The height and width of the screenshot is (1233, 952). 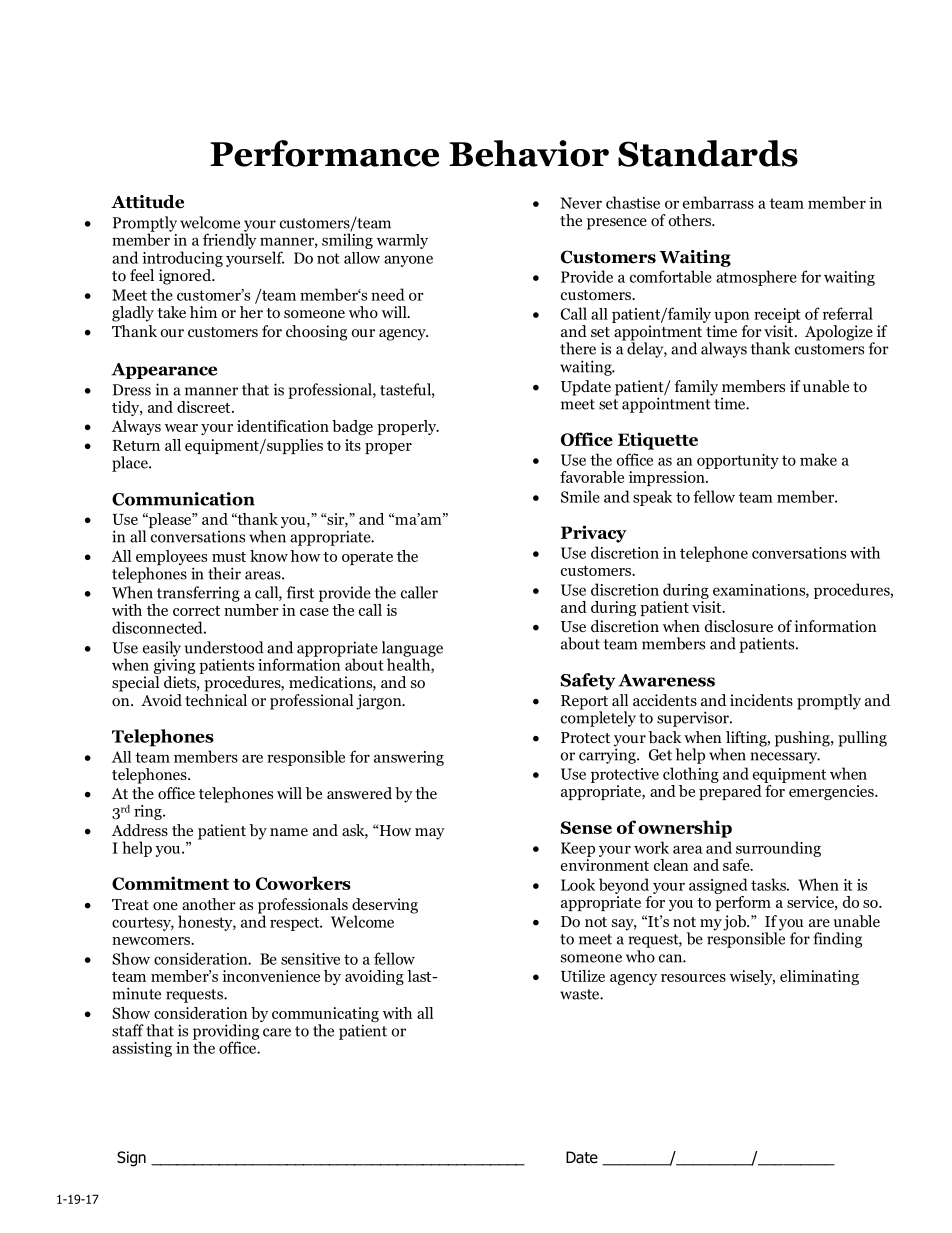 What do you see at coordinates (761, 700) in the screenshot?
I see `incidents` at bounding box center [761, 700].
